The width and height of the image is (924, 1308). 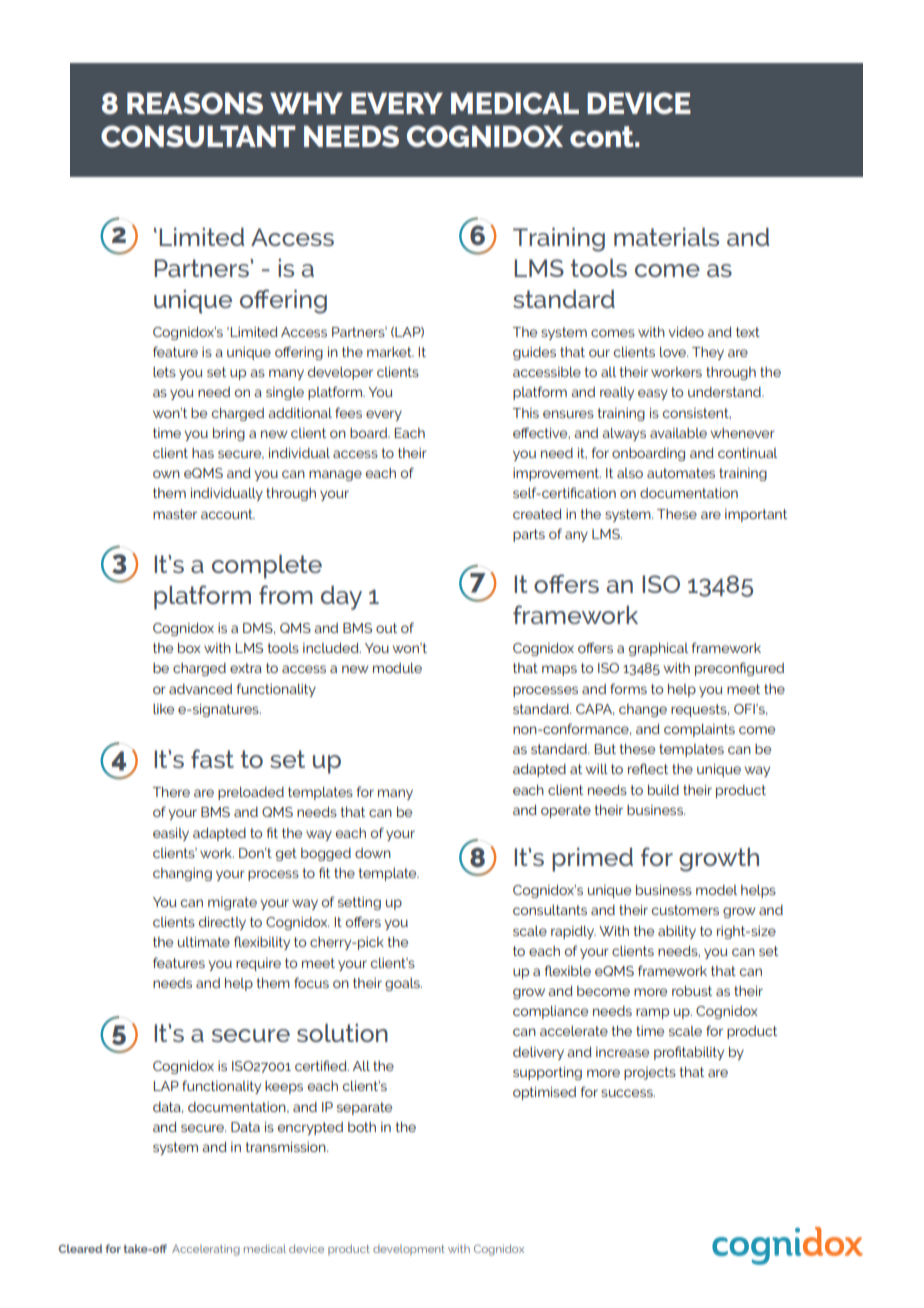 I want to click on REASONS, so click(x=195, y=103).
